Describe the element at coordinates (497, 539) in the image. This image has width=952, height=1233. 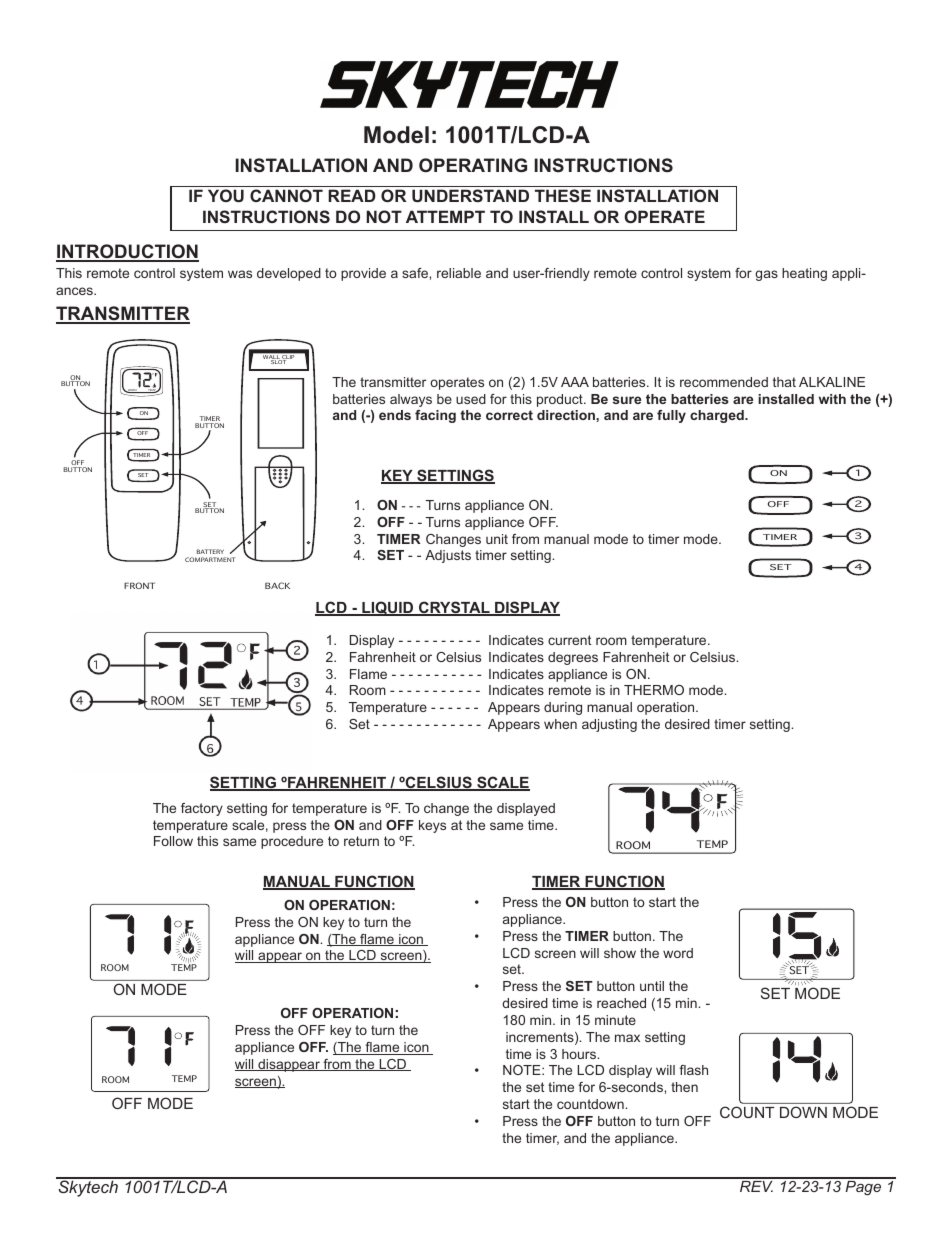
I see `unit` at that location.
